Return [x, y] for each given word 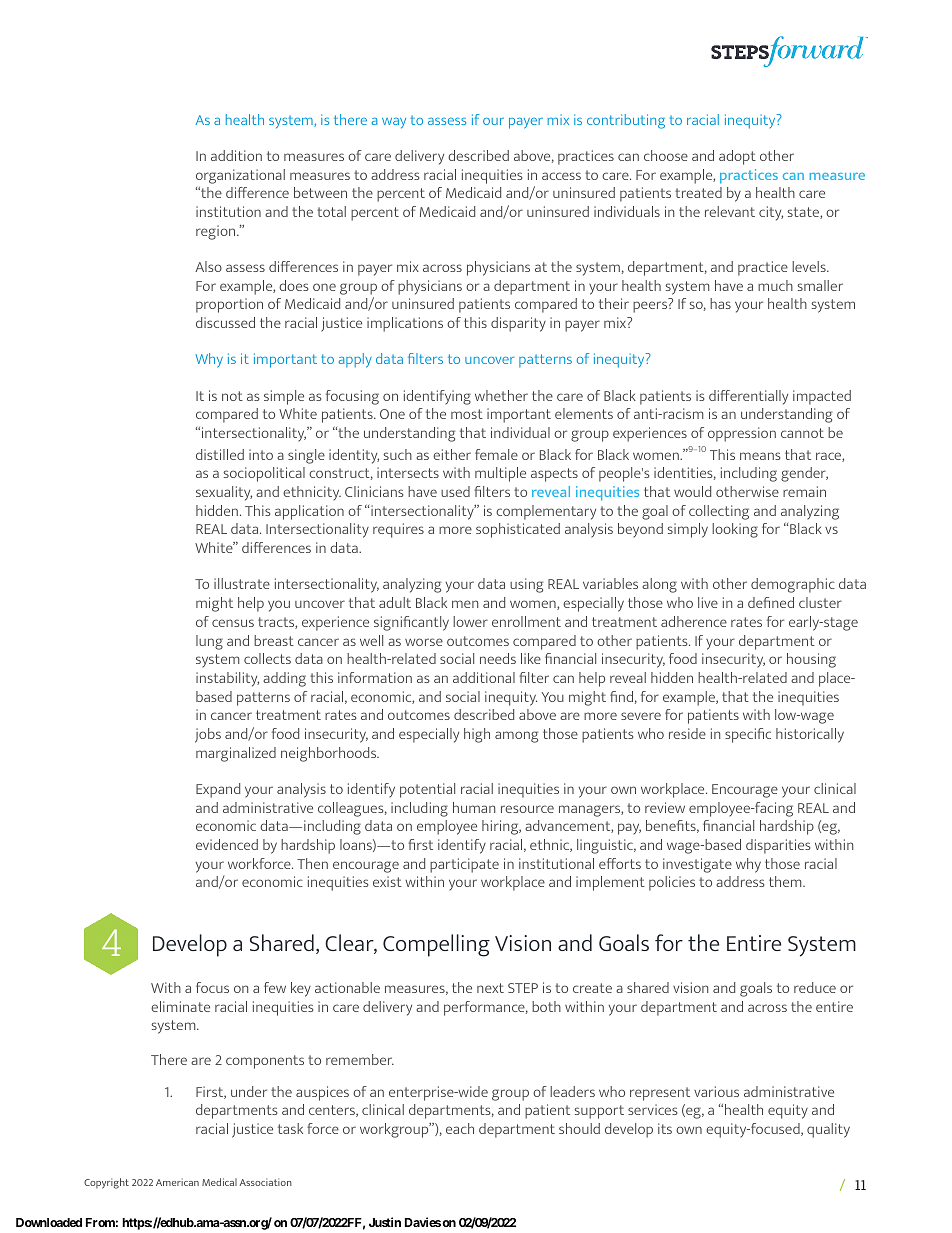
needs [498, 658]
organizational [240, 176]
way [394, 123]
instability [227, 679]
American [177, 1182]
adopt [737, 157]
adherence [694, 621]
